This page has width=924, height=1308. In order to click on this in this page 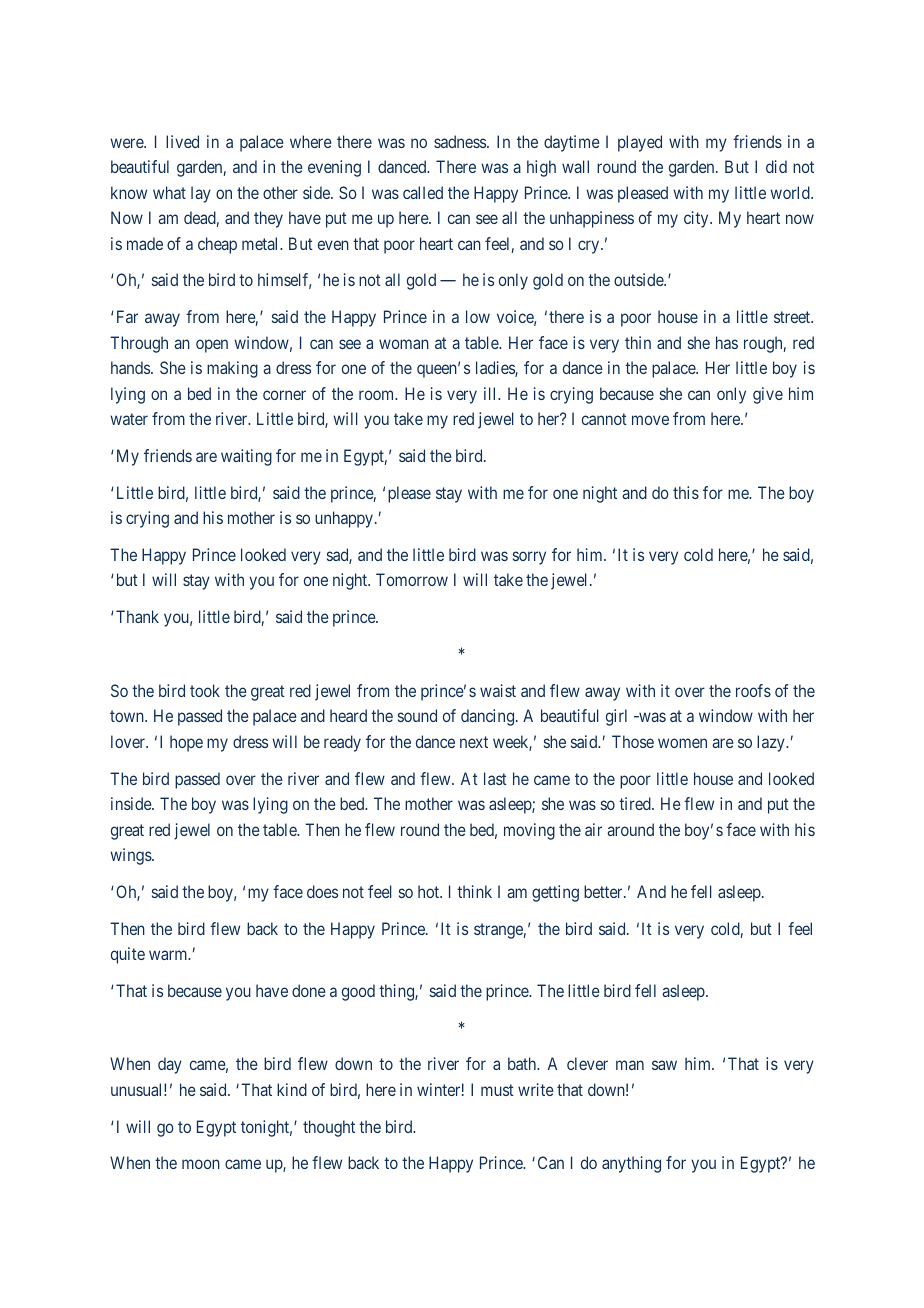, I will do `click(686, 492)`.
